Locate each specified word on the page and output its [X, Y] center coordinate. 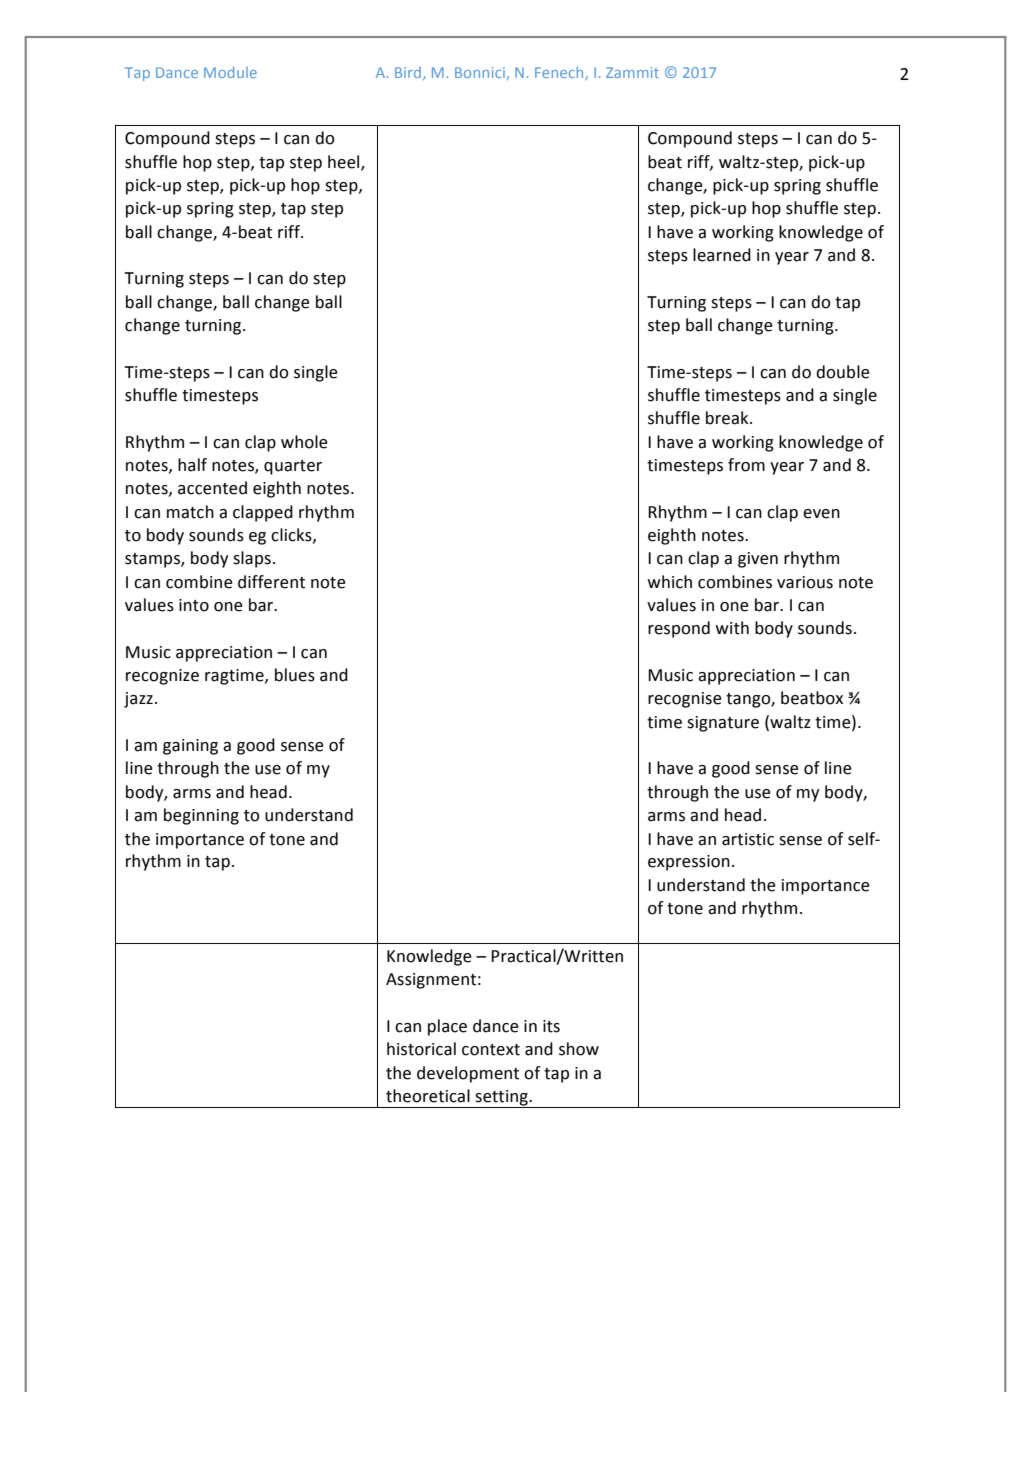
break [728, 418]
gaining [190, 747]
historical [421, 1049]
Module [230, 72]
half [192, 465]
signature [723, 724]
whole [304, 442]
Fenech [560, 73]
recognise [685, 700]
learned [722, 255]
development [468, 1074]
